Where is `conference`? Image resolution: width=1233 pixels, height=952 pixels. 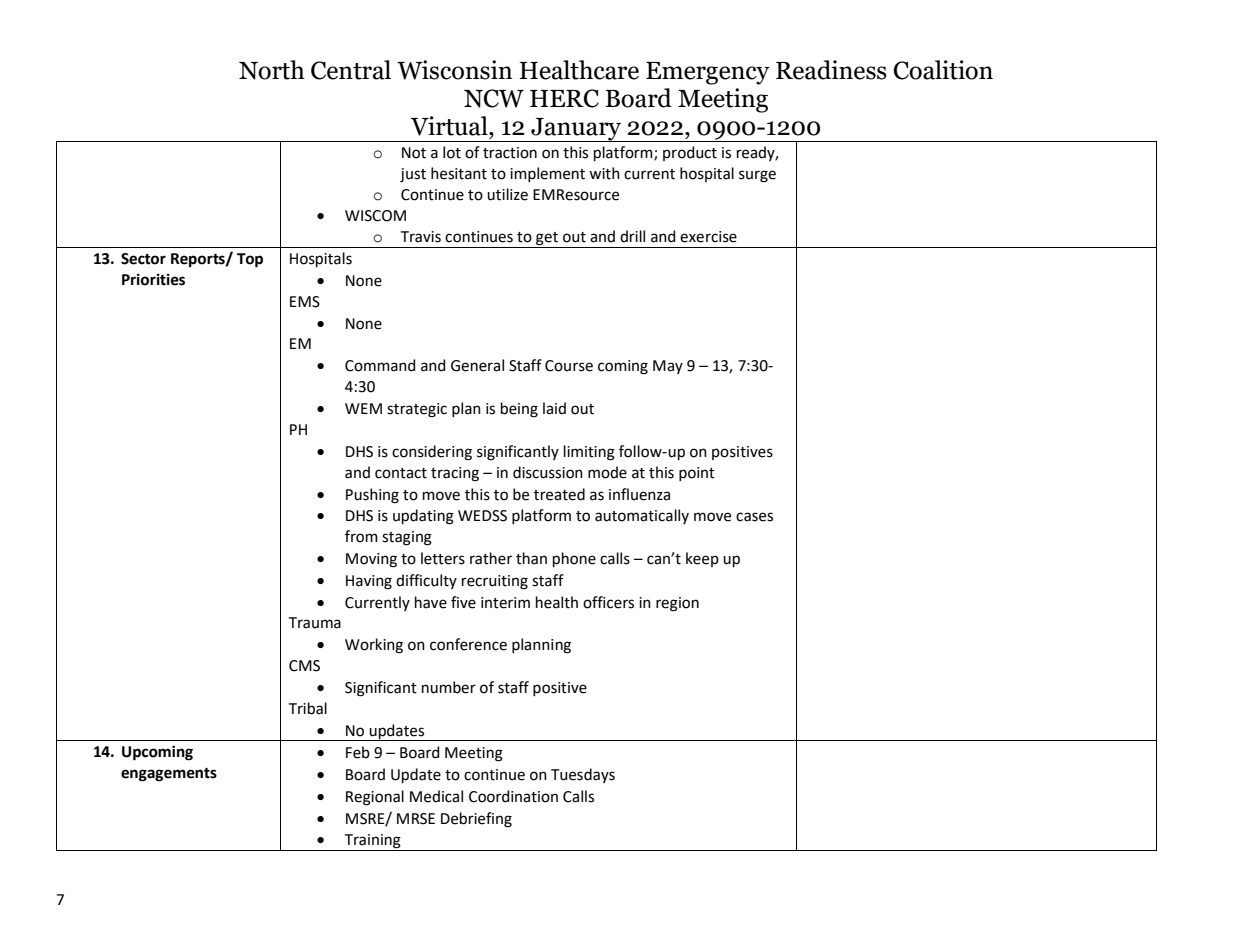
conference is located at coordinates (468, 644).
